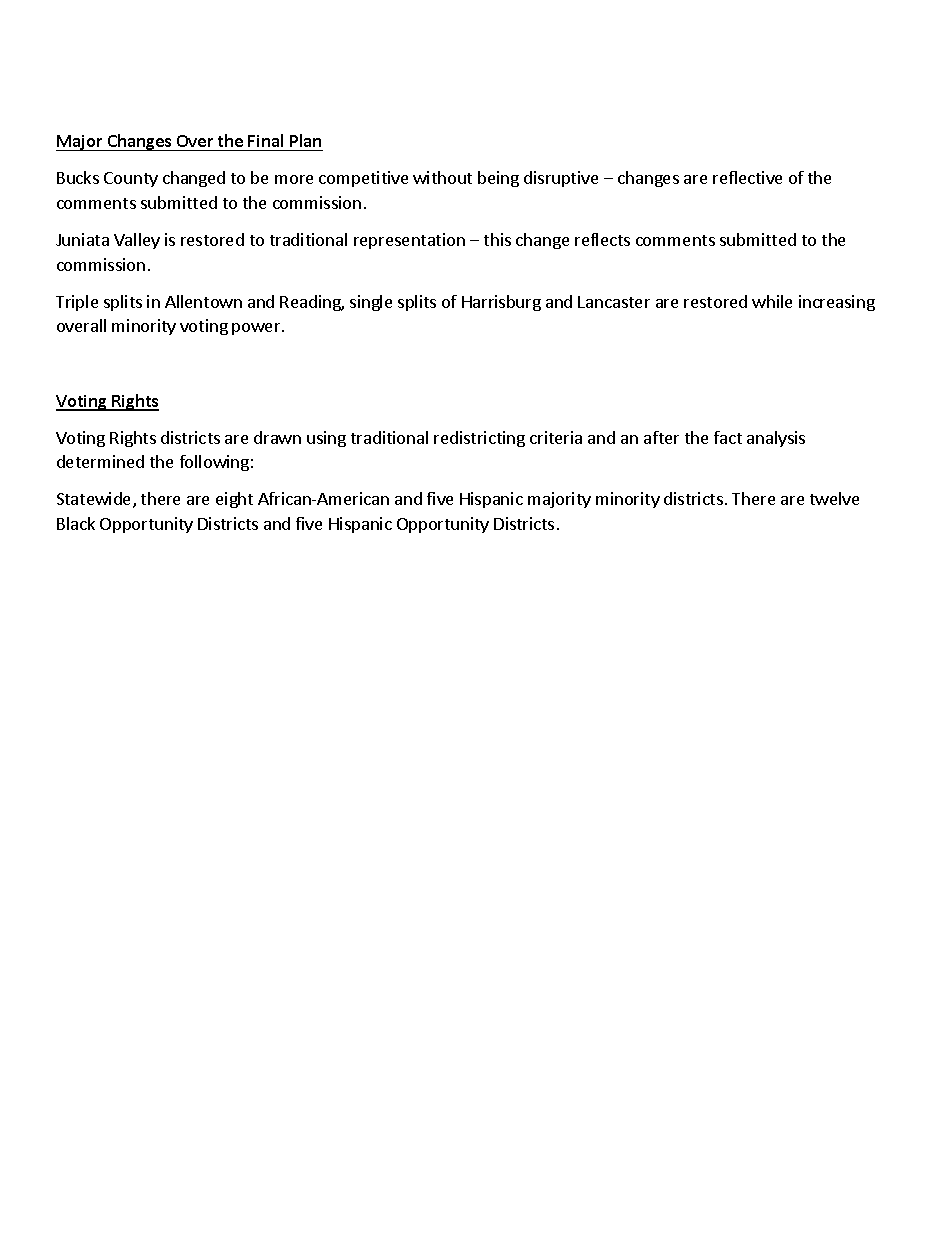 Image resolution: width=952 pixels, height=1233 pixels. Describe the element at coordinates (131, 179) in the image. I see `County` at that location.
